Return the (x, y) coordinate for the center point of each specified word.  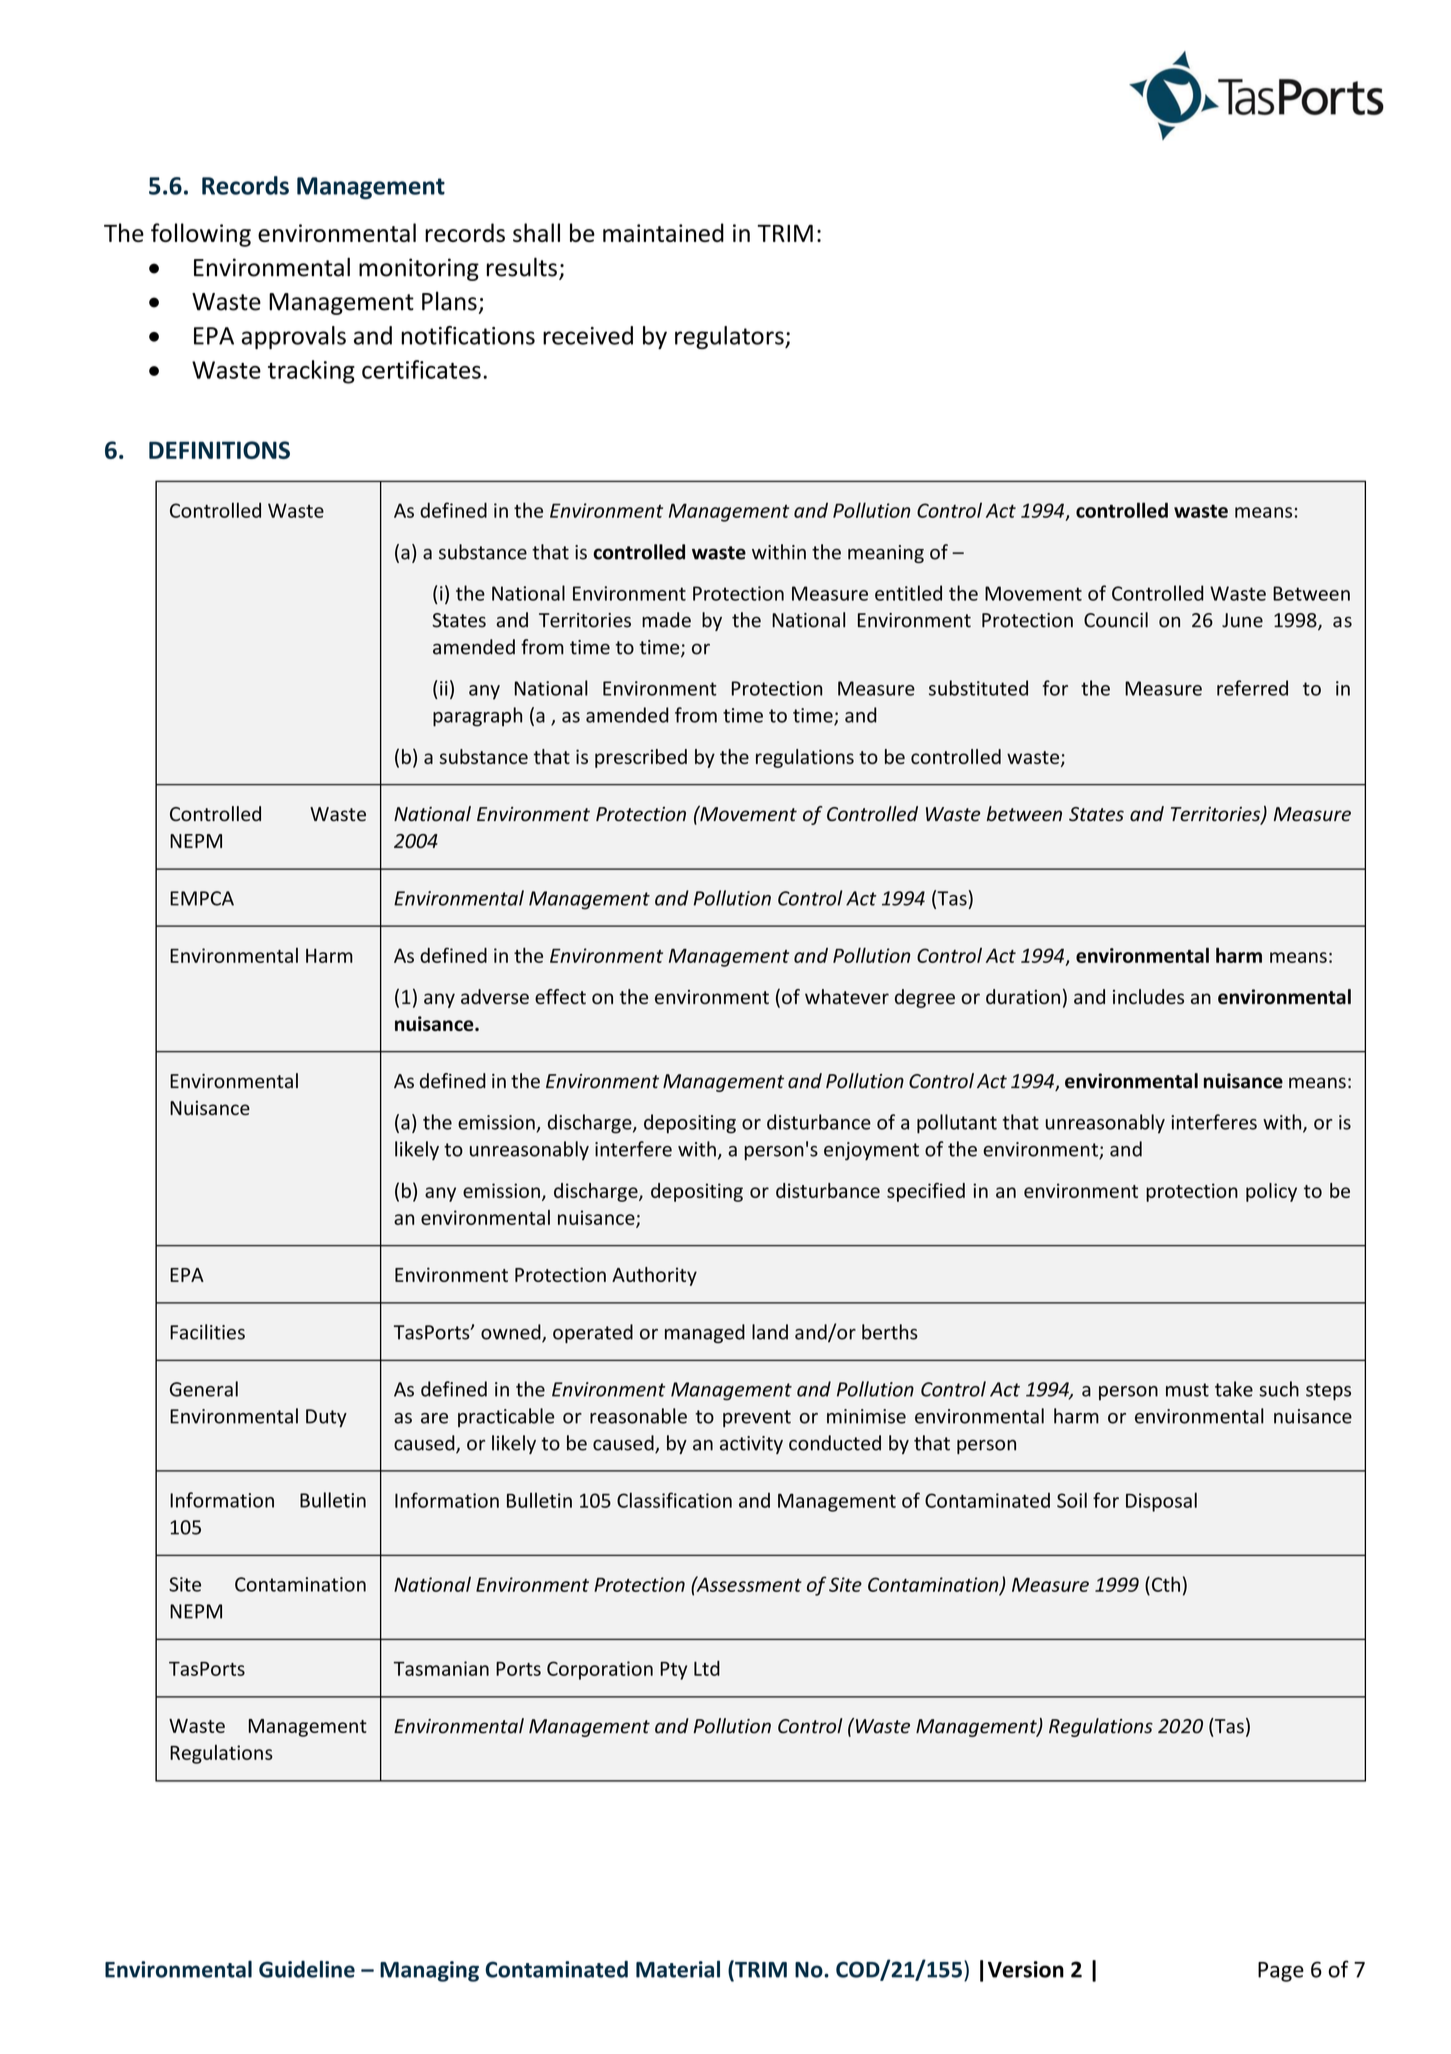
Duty (326, 1418)
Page (1281, 1972)
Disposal (1161, 1502)
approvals (294, 337)
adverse (495, 997)
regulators (730, 337)
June (1242, 620)
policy (1271, 1192)
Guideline (307, 1969)
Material (678, 1969)
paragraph (477, 717)
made (666, 620)
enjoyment (871, 1151)
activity (751, 1445)
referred (1252, 688)
